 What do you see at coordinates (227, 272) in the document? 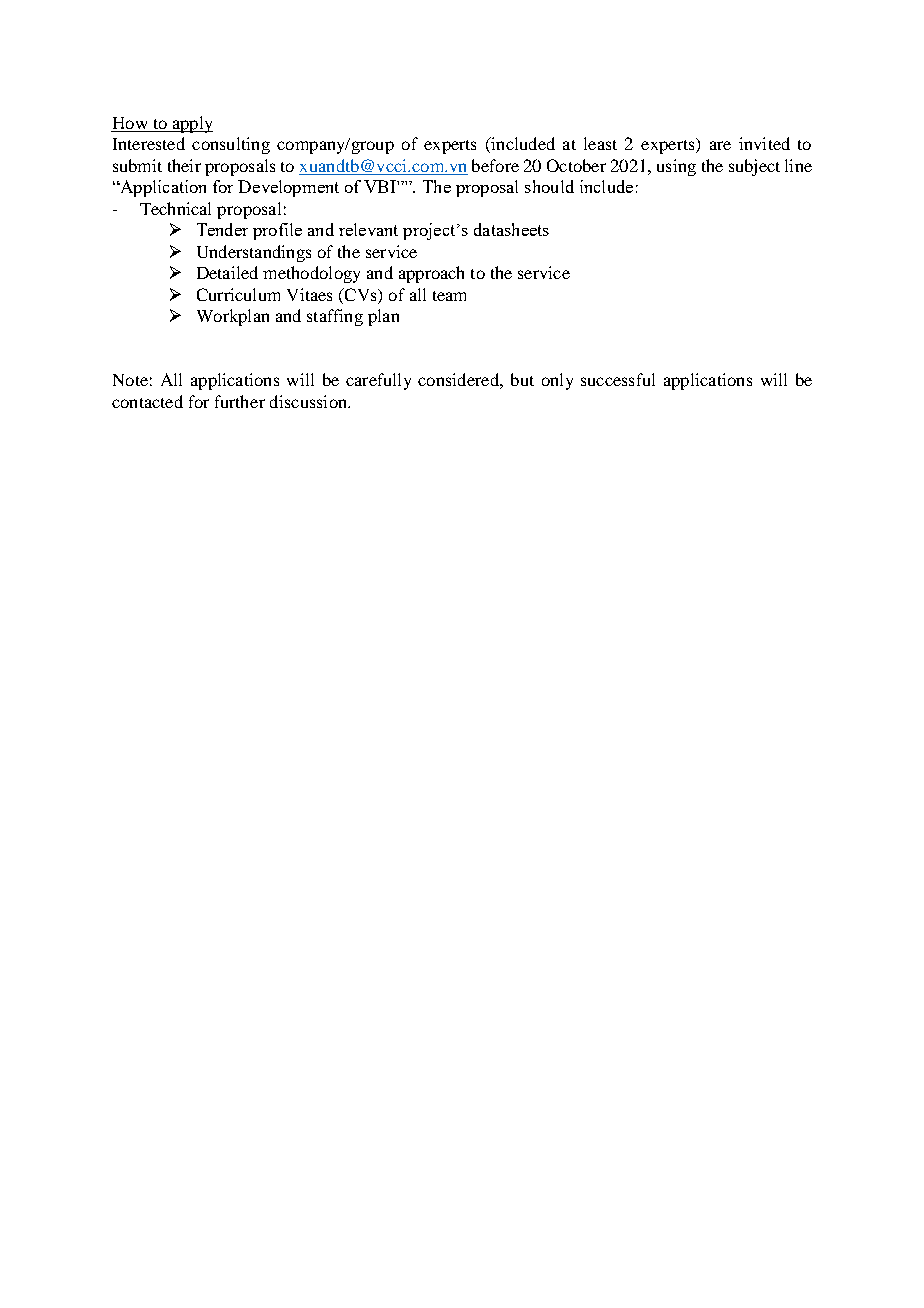
I see `Detailed` at bounding box center [227, 272].
